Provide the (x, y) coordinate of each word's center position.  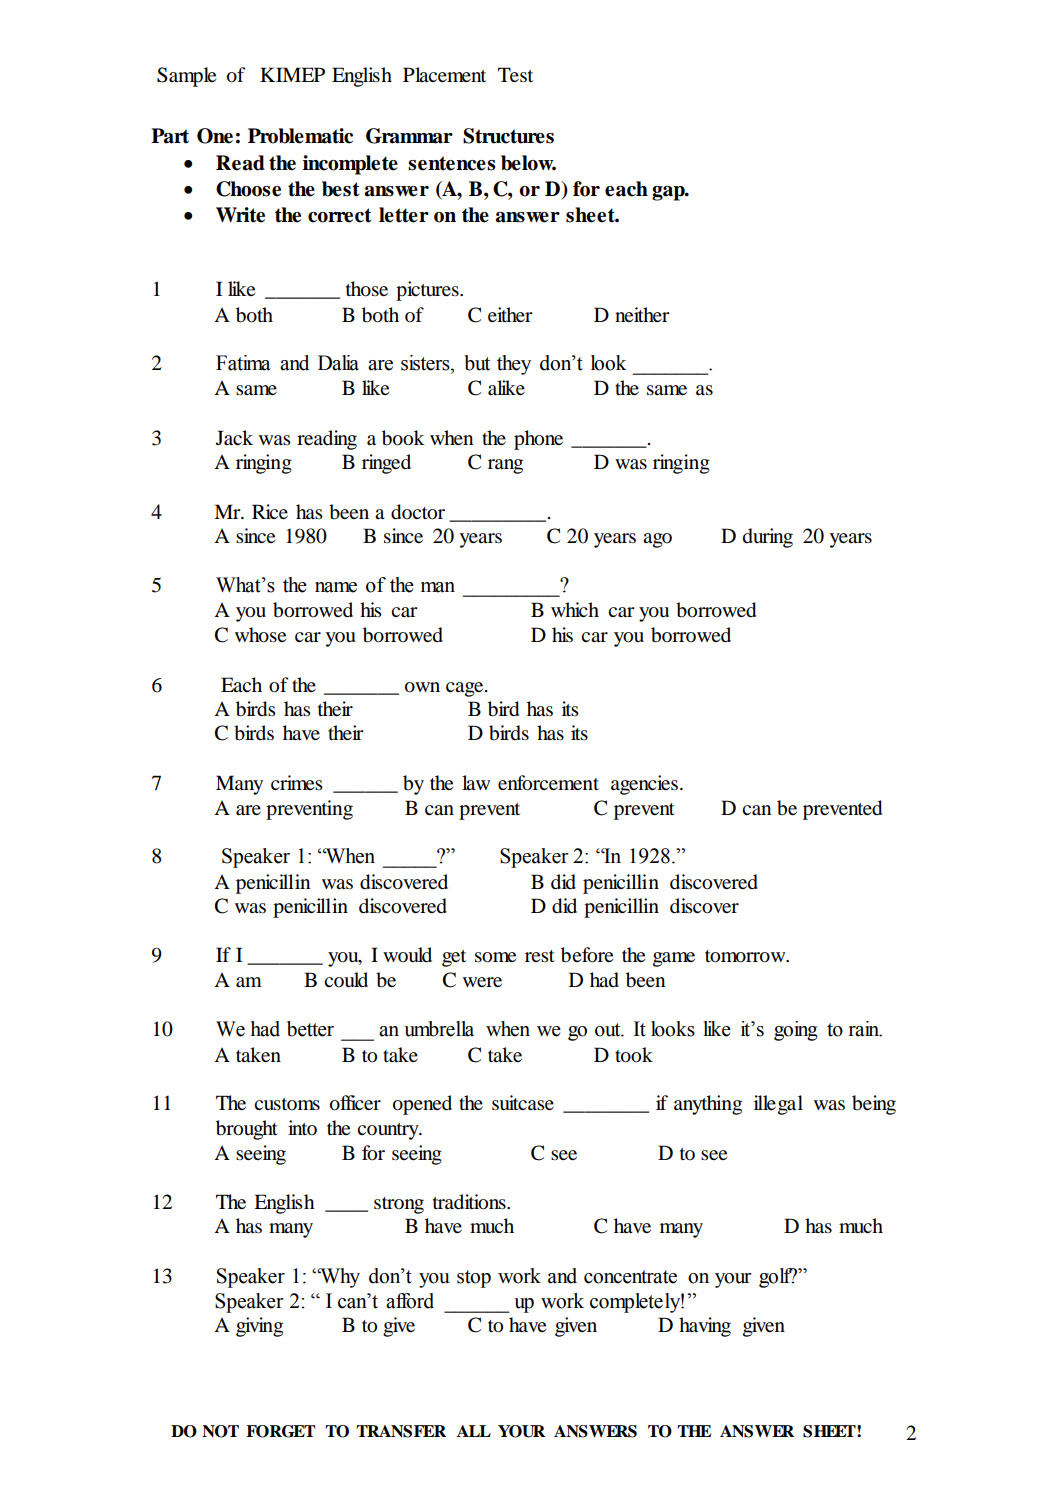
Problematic (300, 136)
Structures (508, 136)
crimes (297, 782)
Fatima (243, 363)
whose (260, 635)
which (575, 609)
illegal (778, 1105)
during (768, 538)
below (528, 163)
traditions (470, 1202)
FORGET (280, 1431)
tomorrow (746, 956)
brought (247, 1130)
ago (657, 540)
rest (540, 956)
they (514, 365)
